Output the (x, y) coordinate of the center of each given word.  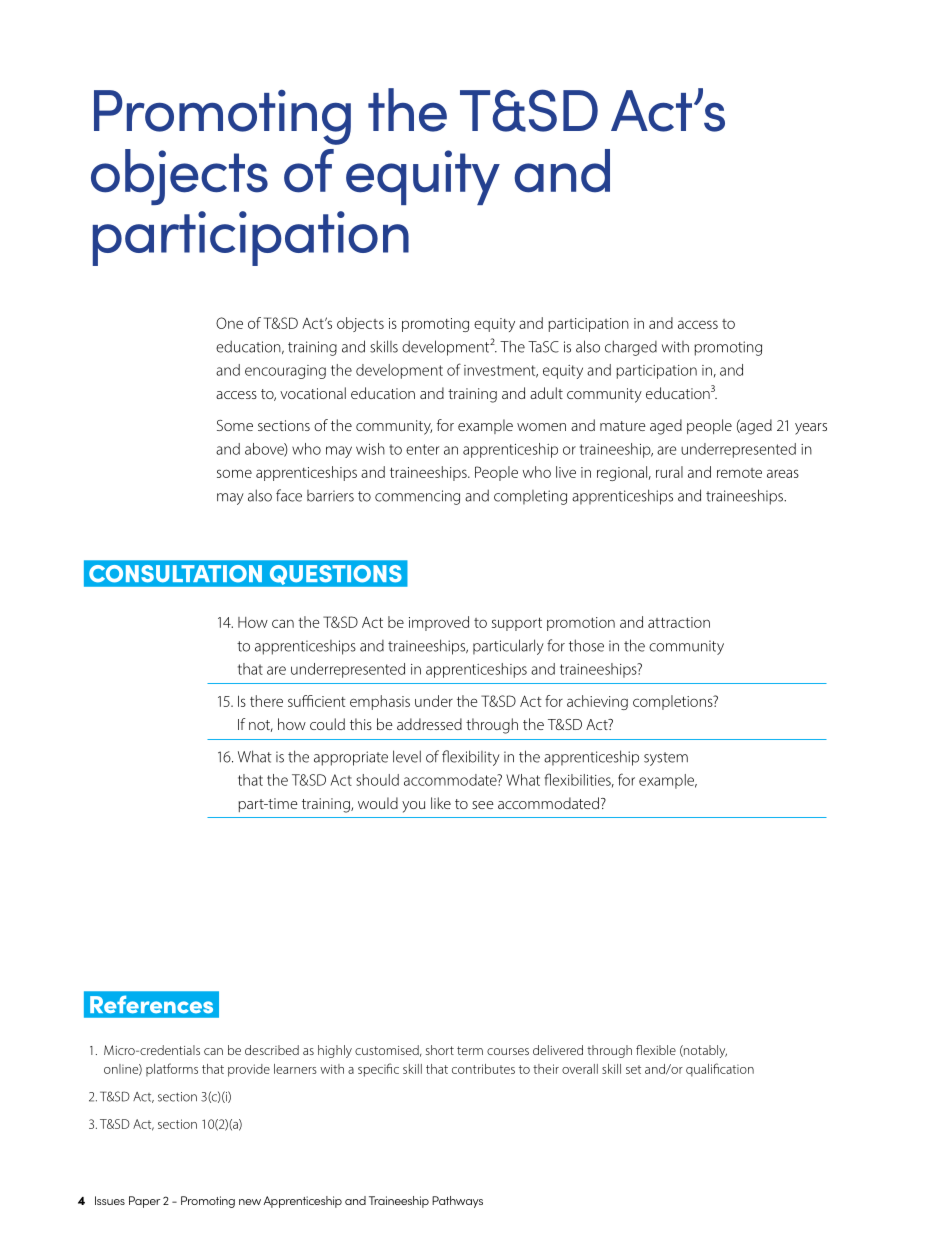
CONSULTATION (175, 573)
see (483, 805)
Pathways (457, 1202)
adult (546, 393)
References (151, 1004)
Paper (144, 1202)
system (666, 759)
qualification (720, 1070)
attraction (679, 622)
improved (439, 623)
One (229, 323)
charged (631, 348)
